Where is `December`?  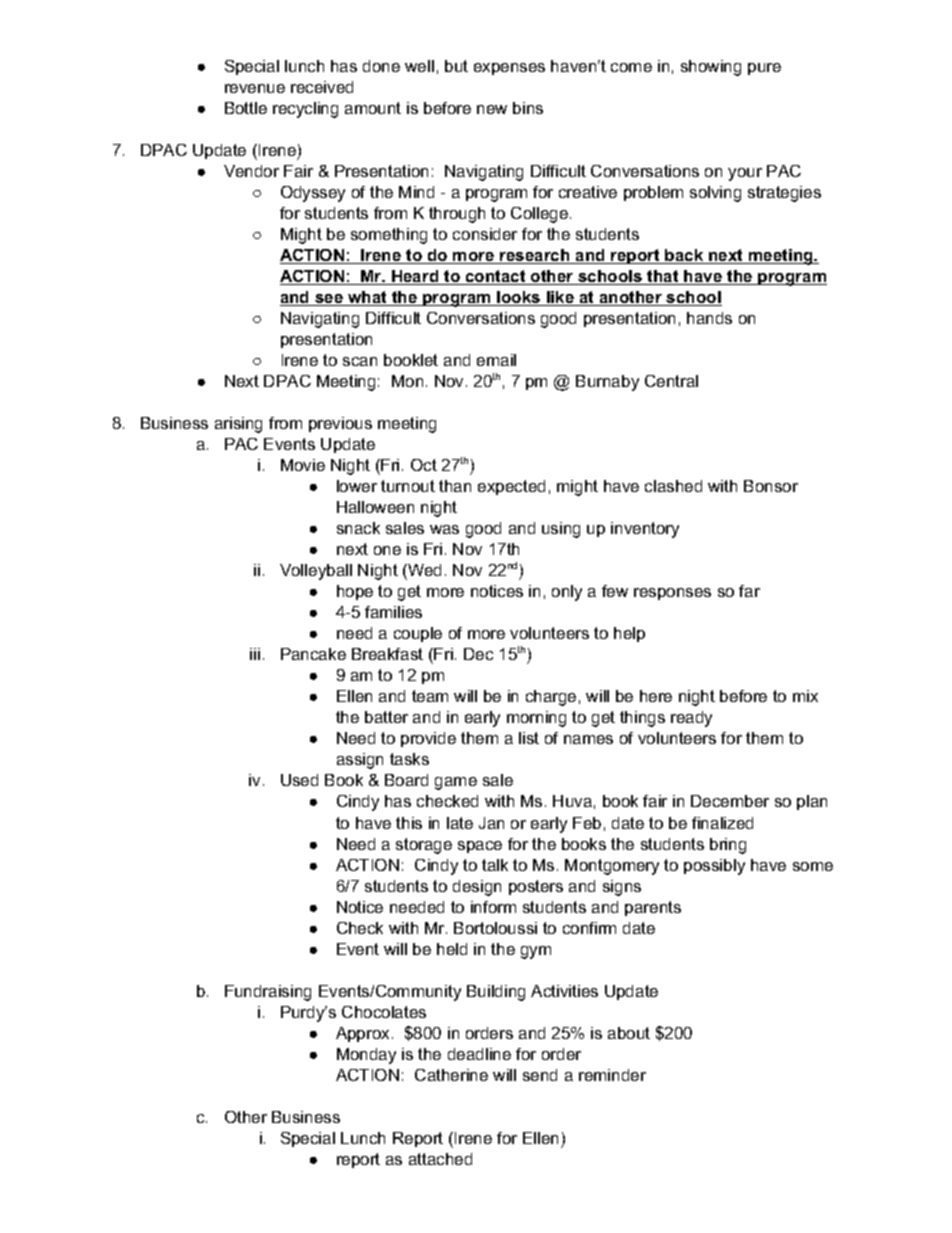
December is located at coordinates (730, 801).
